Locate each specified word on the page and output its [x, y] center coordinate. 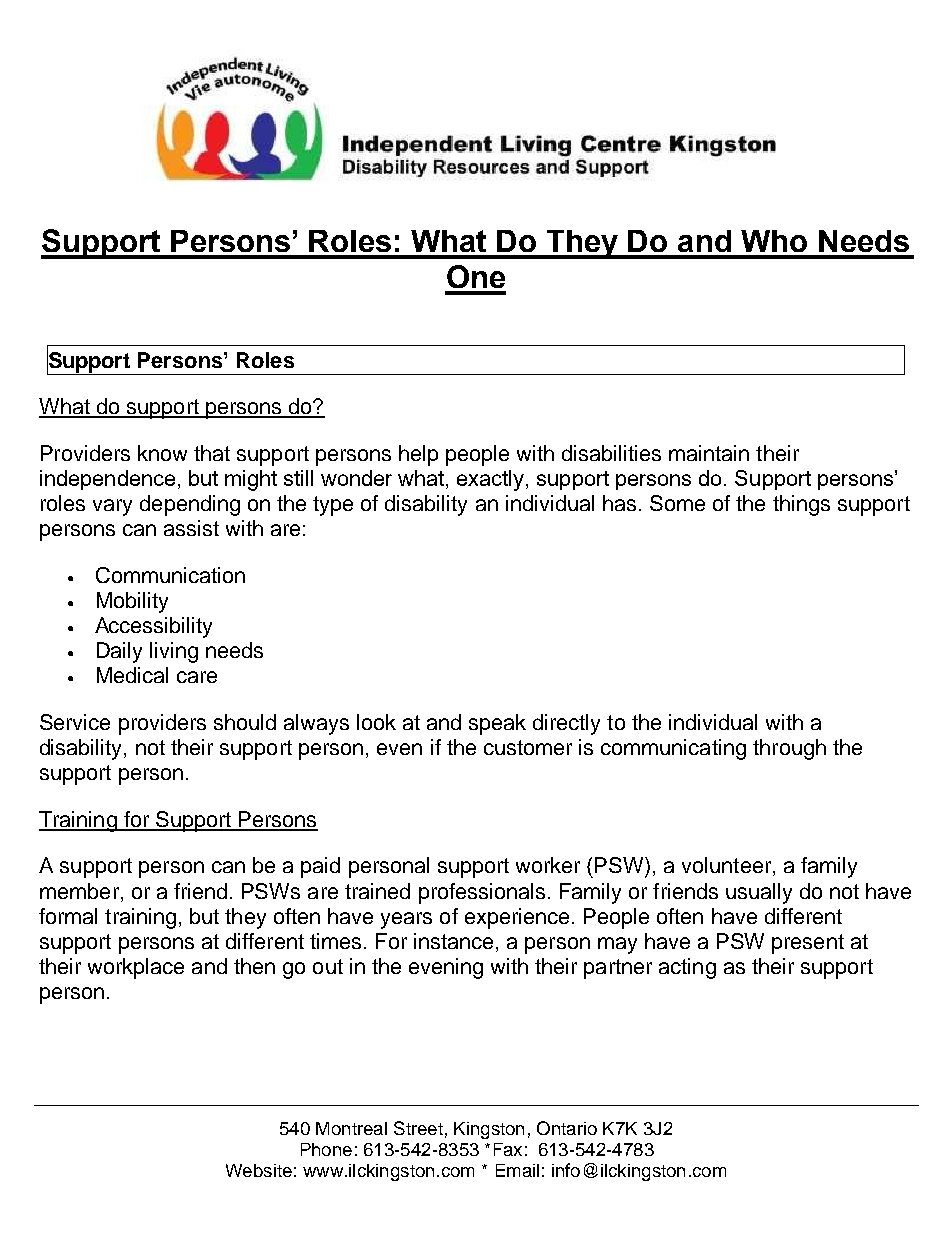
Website [259, 1170]
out [328, 966]
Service [75, 722]
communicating [673, 749]
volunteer [728, 866]
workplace [136, 968]
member [79, 891]
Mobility [132, 602]
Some [677, 503]
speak [497, 724]
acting [687, 968]
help [418, 455]
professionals [482, 893]
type [333, 506]
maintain [709, 453]
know [162, 453]
